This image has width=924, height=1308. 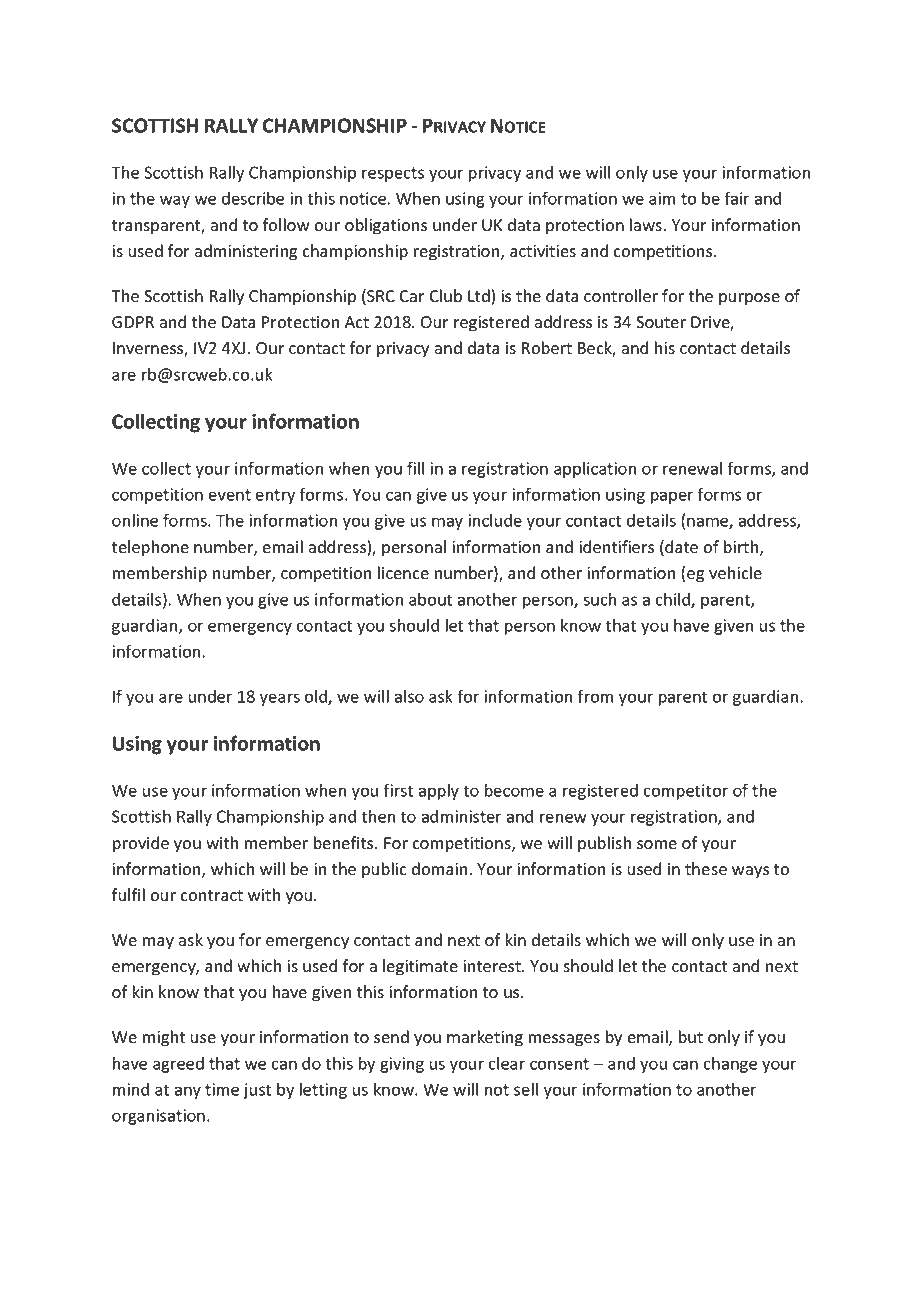 I want to click on competitor, so click(x=685, y=792).
